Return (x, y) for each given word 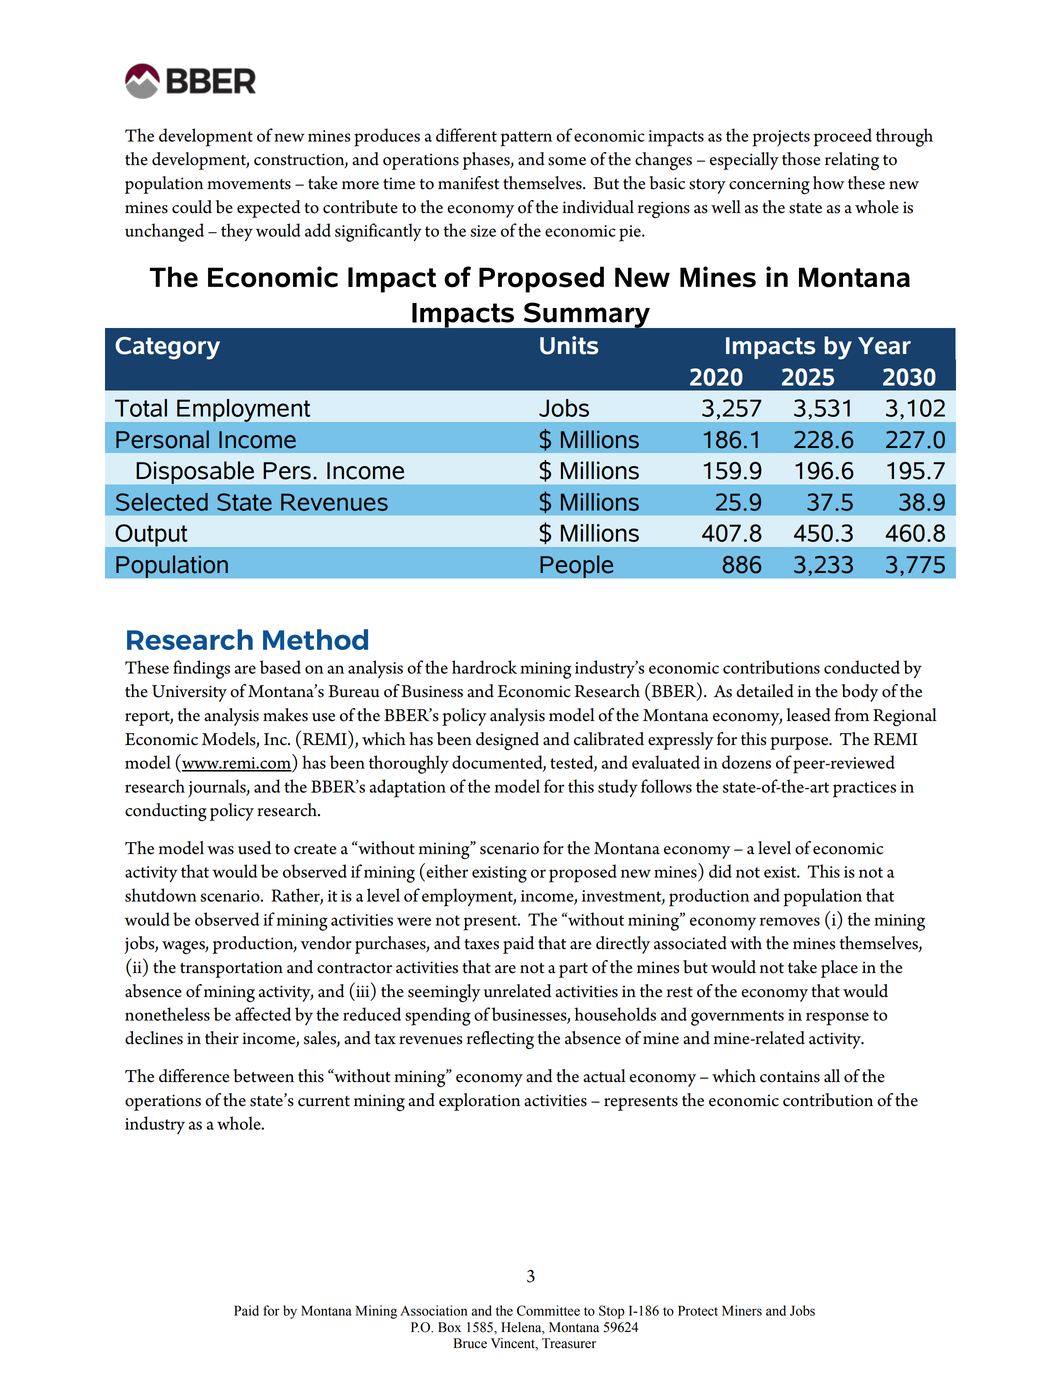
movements (249, 184)
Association (433, 1310)
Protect (698, 1310)
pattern (526, 139)
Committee (548, 1310)
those (801, 159)
